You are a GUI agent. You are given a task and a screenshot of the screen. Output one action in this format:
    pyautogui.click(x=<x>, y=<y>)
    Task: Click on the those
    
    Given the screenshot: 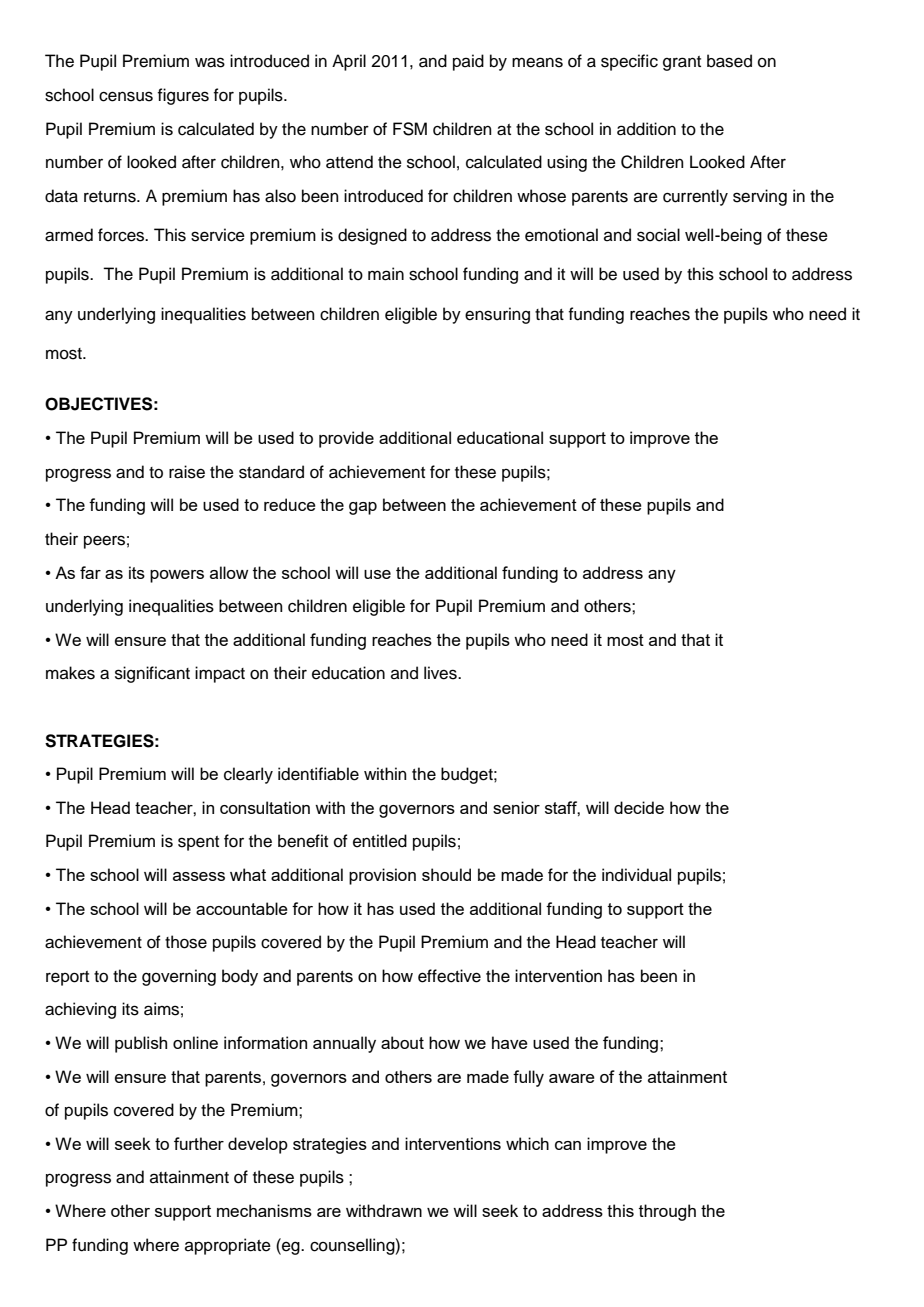 What is the action you would take?
    pyautogui.click(x=186, y=942)
